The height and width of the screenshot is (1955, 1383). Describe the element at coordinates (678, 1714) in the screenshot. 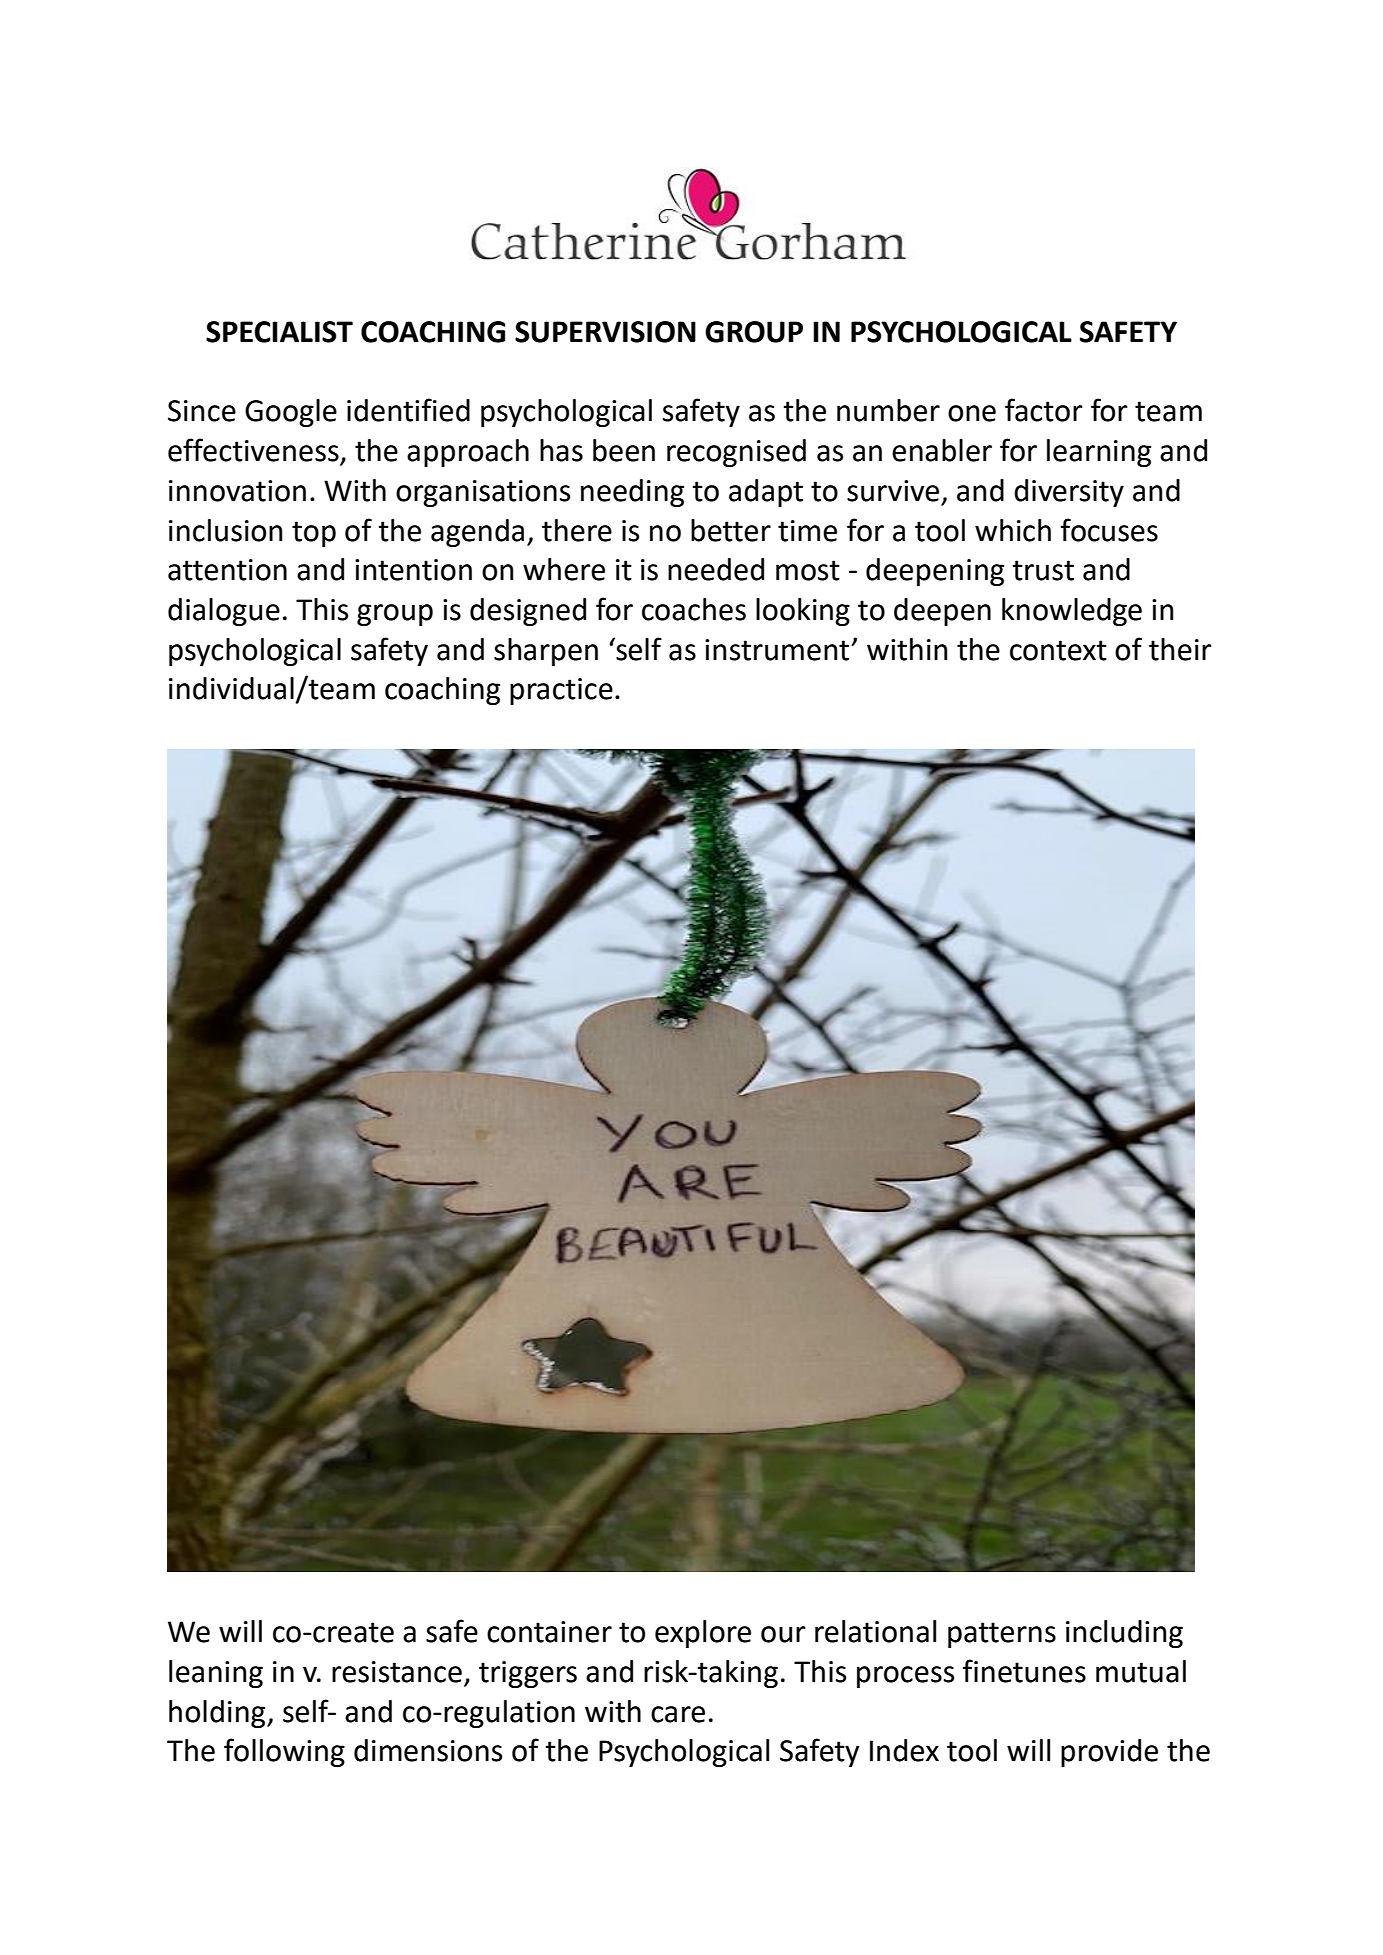

I see `care` at that location.
